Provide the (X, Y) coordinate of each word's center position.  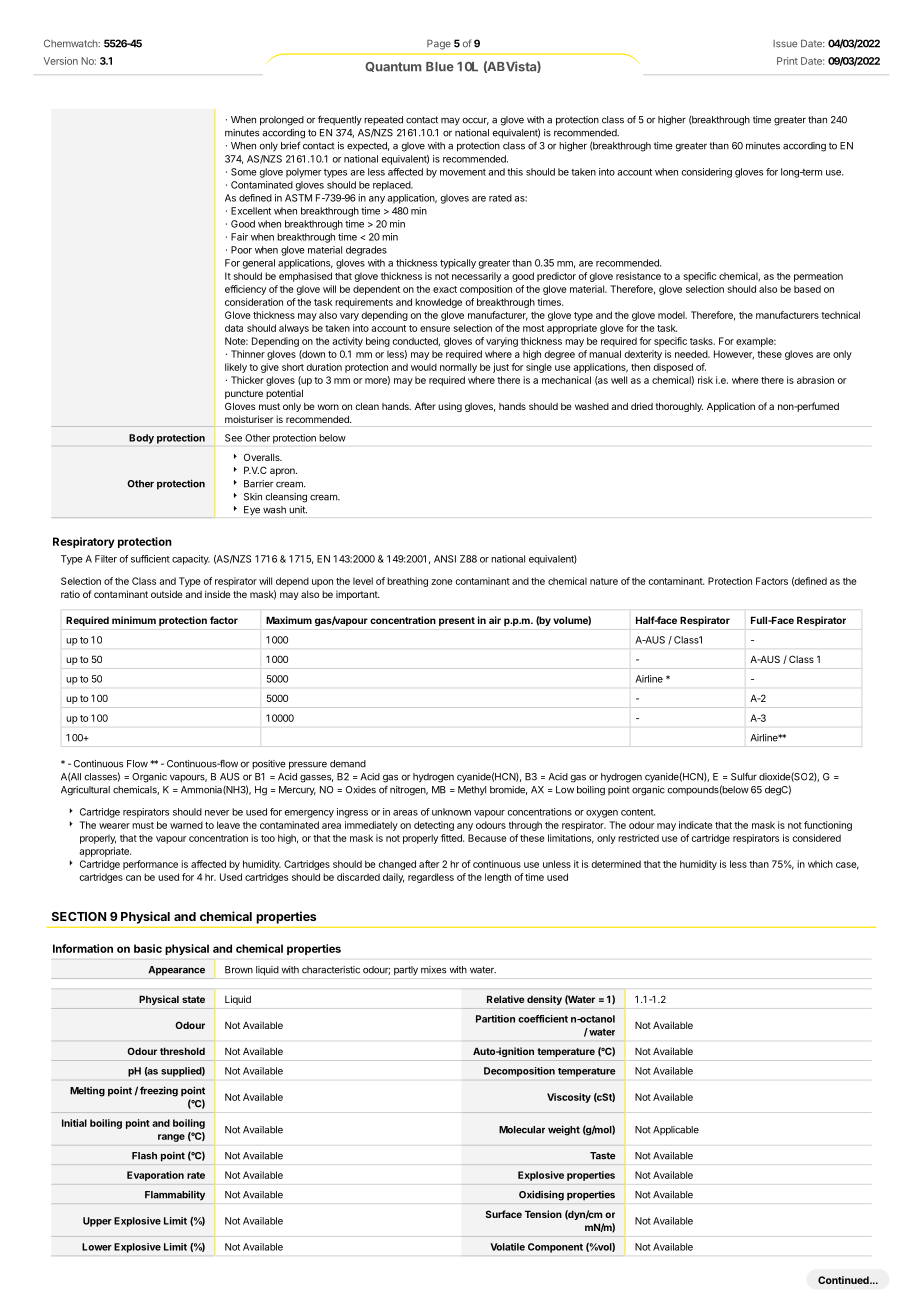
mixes (433, 970)
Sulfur (744, 776)
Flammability (175, 1195)
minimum (134, 620)
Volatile (507, 1247)
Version (61, 61)
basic (148, 948)
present (457, 621)
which (820, 864)
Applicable (676, 1131)
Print (787, 61)
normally (458, 368)
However (734, 354)
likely (236, 368)
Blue (440, 67)
